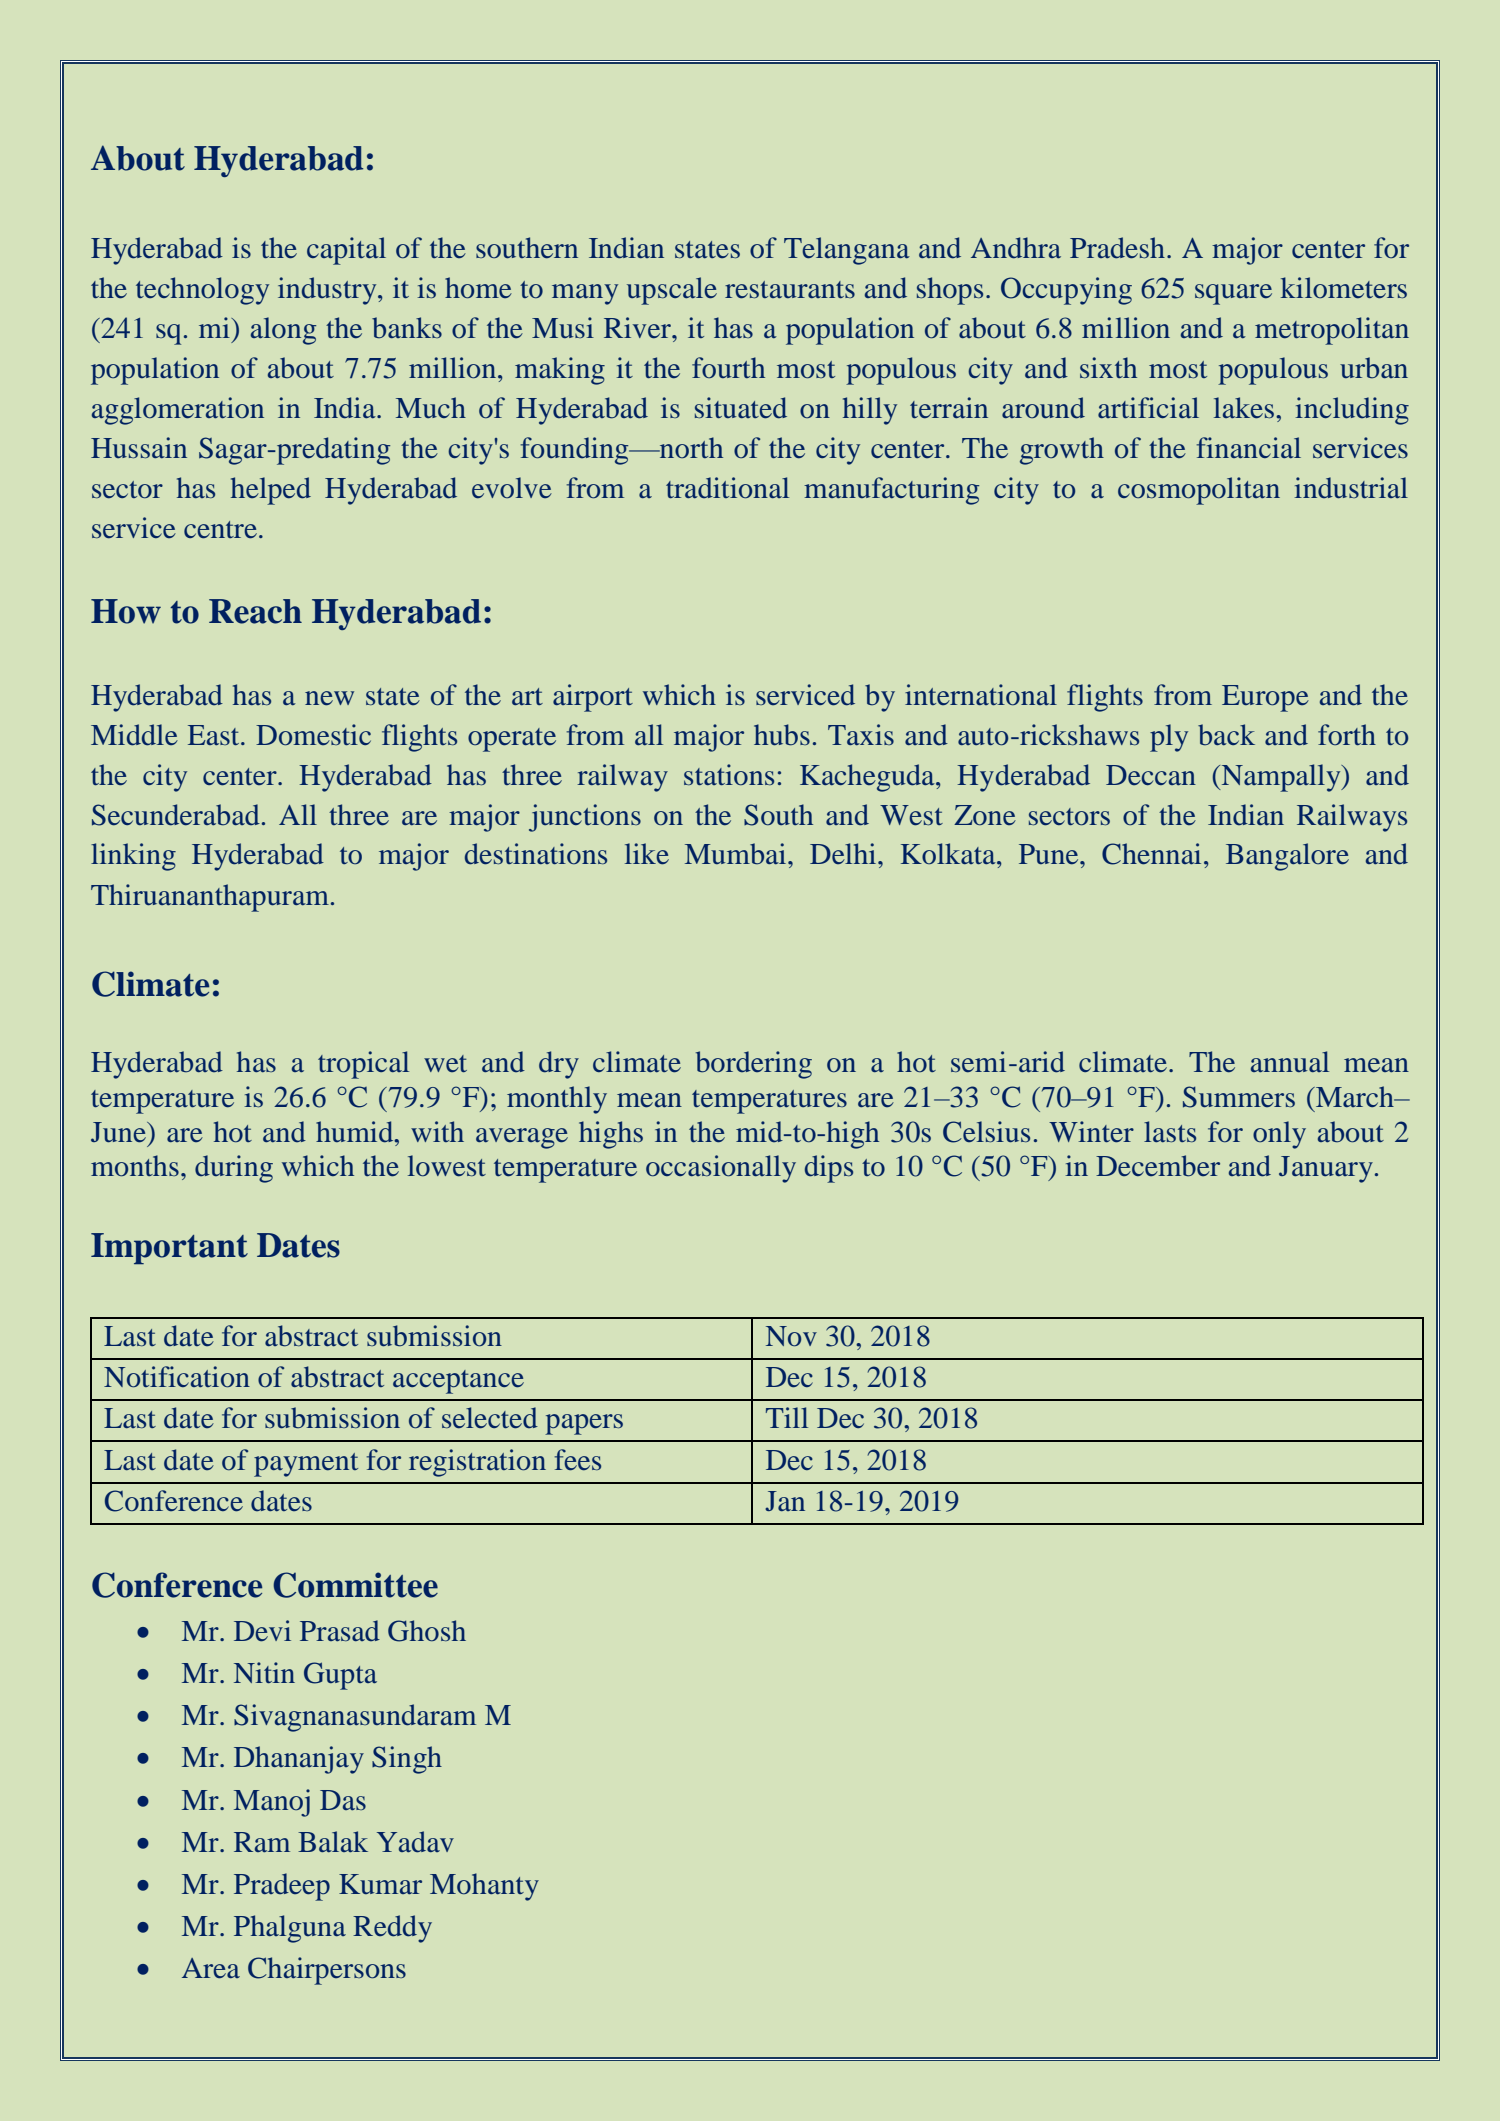 This screenshot has height=2121, width=1500. Describe the element at coordinates (790, 290) in the screenshot. I see `restaurants` at that location.
